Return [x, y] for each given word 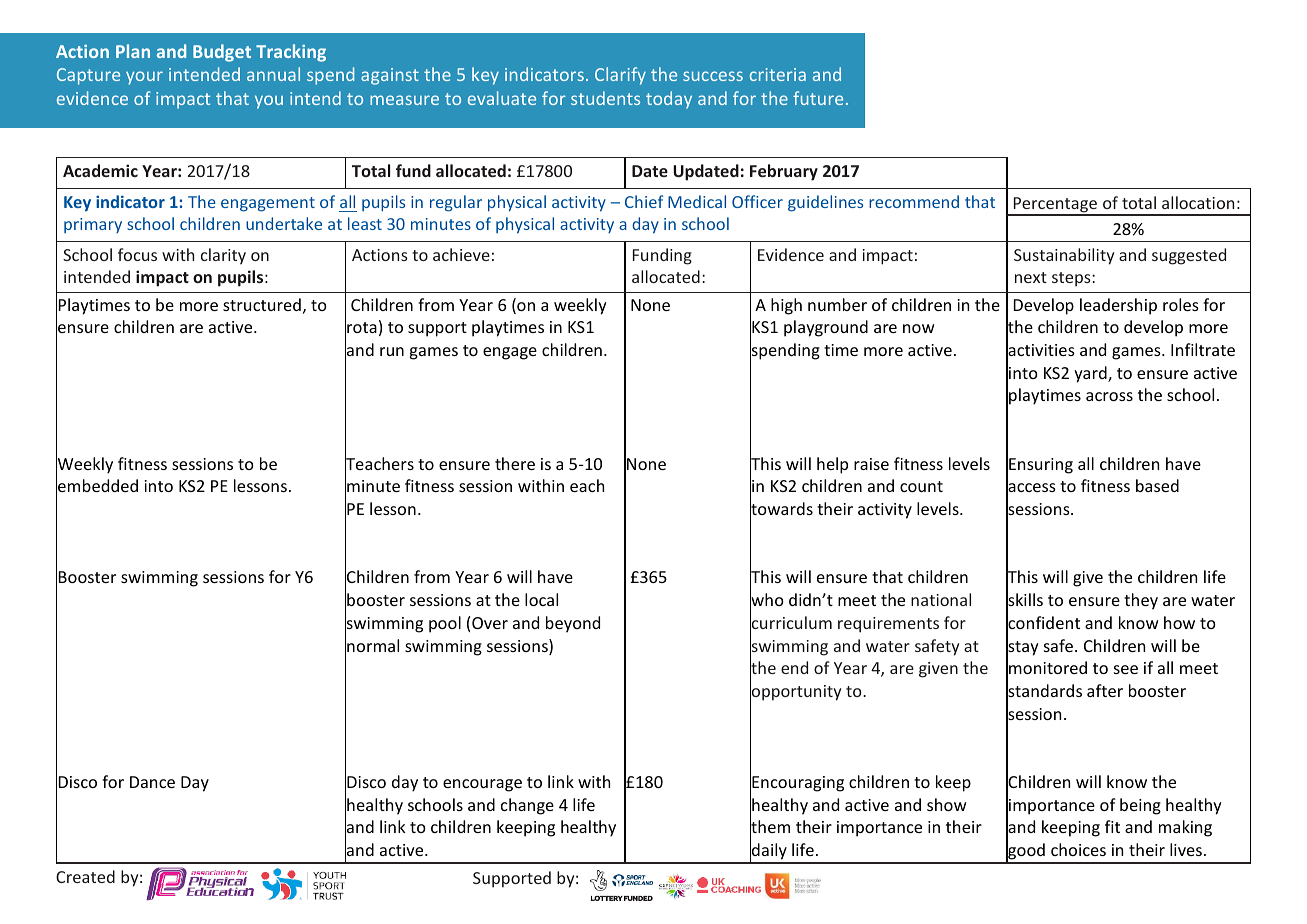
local [541, 599]
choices [1078, 849]
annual [273, 74]
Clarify [620, 76]
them [770, 828]
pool [445, 624]
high [786, 306]
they [1141, 601]
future [818, 98]
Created [85, 876]
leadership [1118, 306]
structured [262, 304]
